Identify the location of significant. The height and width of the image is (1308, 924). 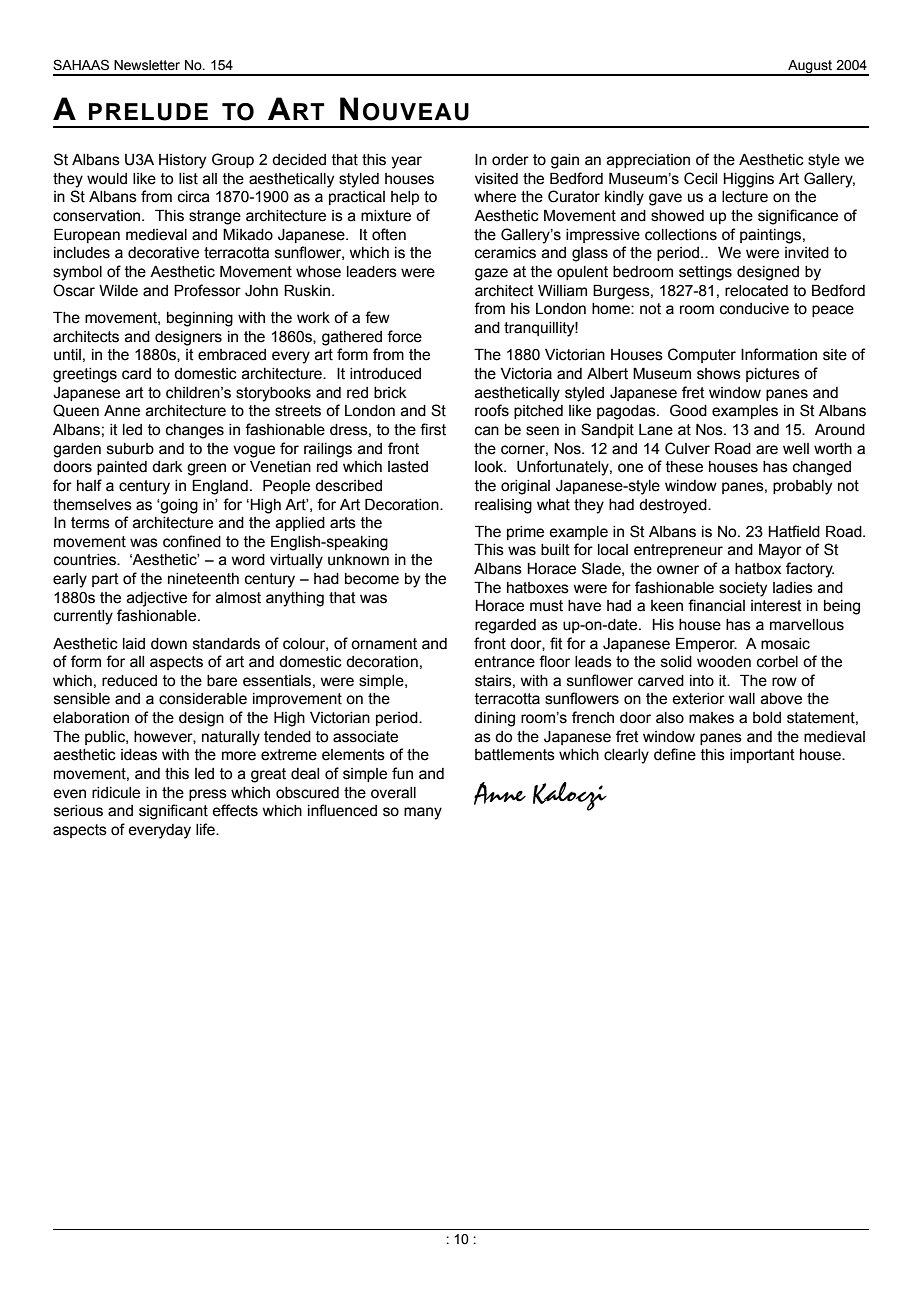
(173, 812).
